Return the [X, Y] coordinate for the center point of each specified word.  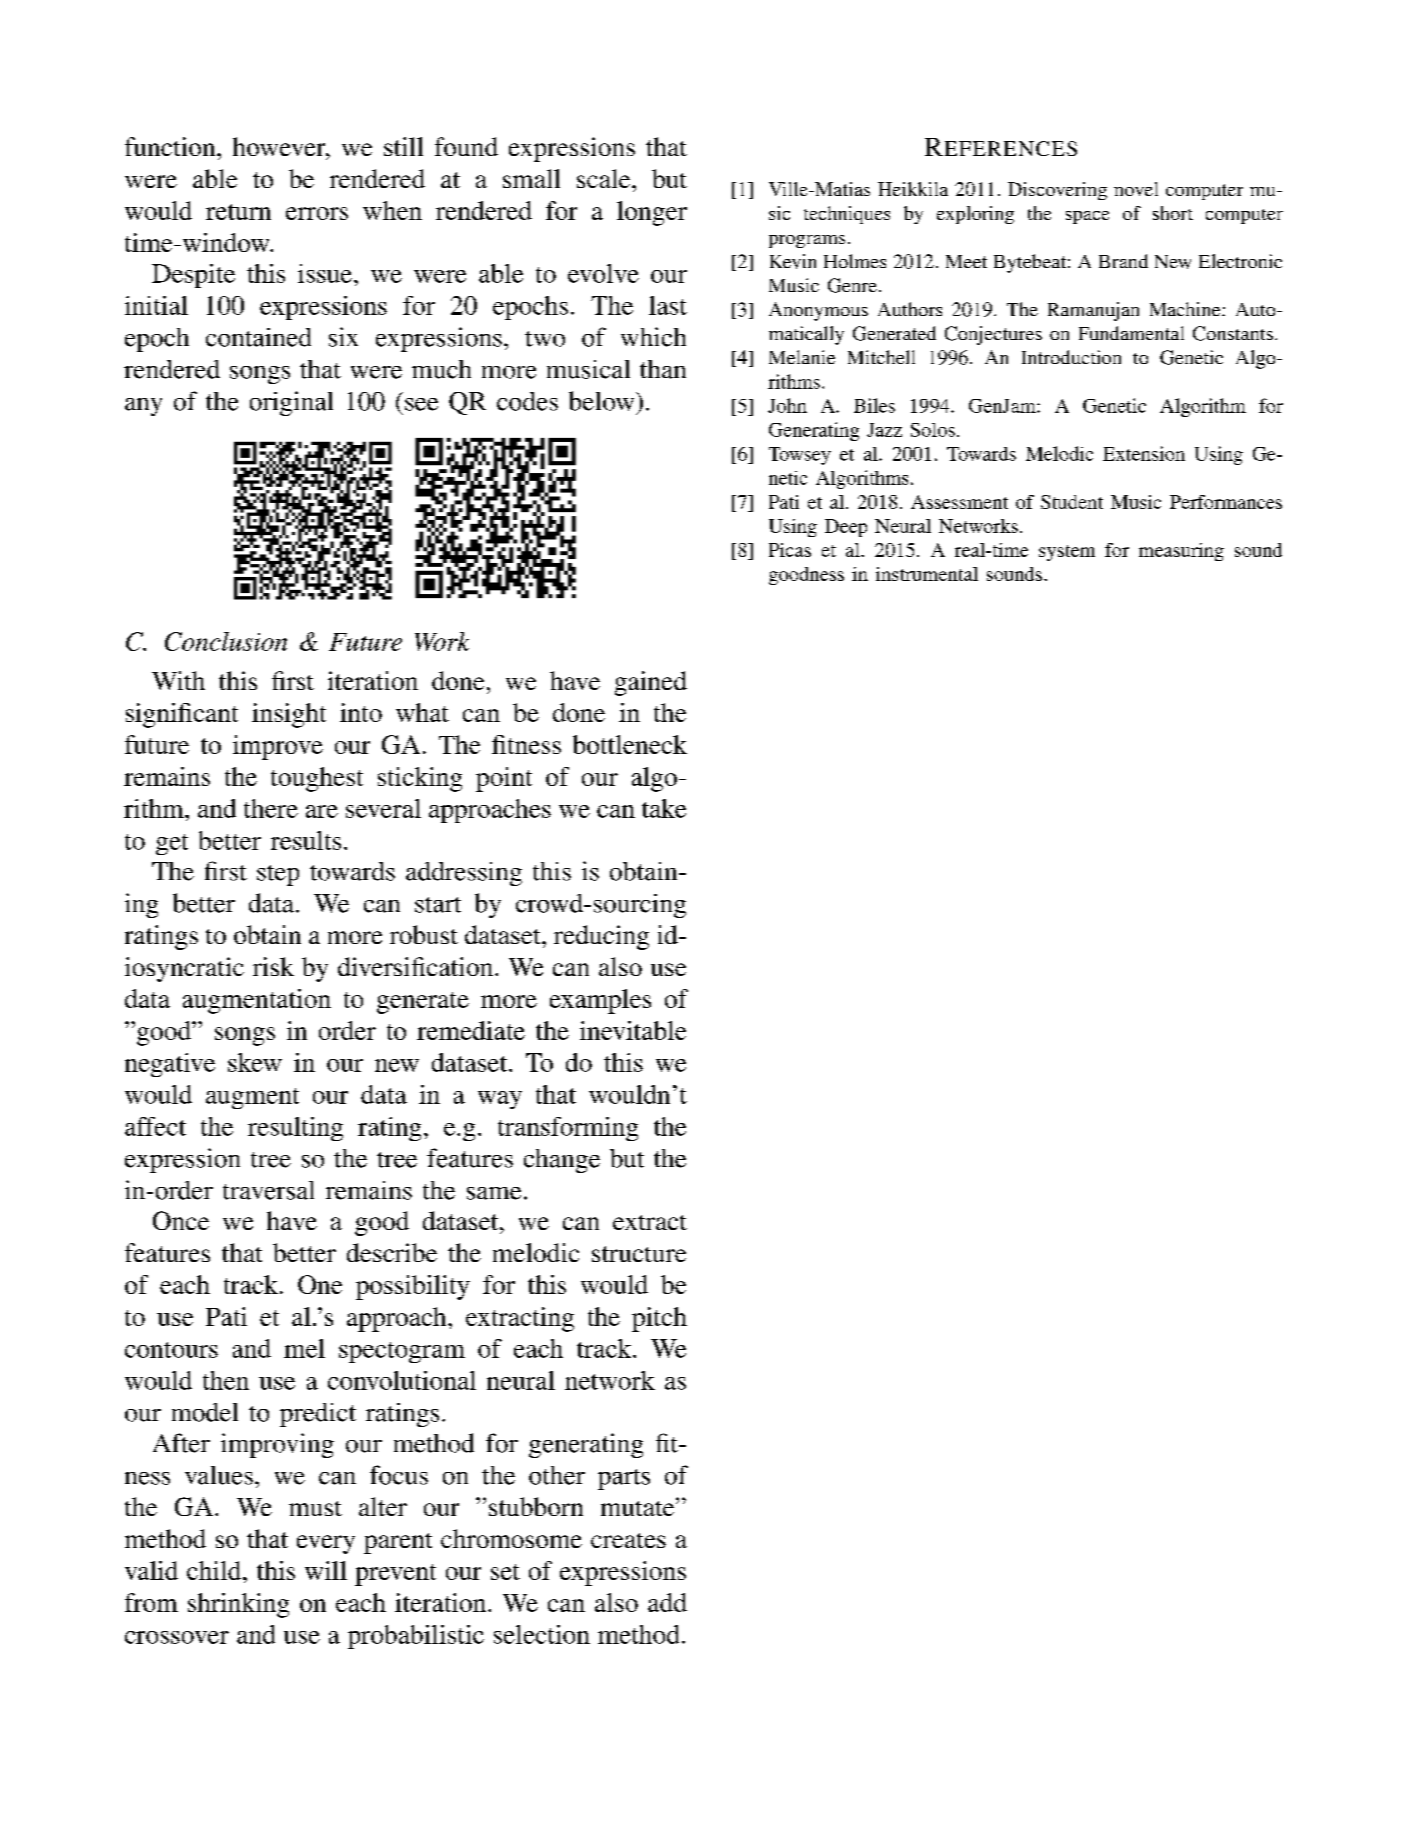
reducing [601, 937]
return [238, 212]
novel [1136, 189]
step [278, 875]
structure [639, 1254]
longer [652, 213]
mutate [639, 1507]
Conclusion [226, 641]
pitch [659, 1319]
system [1067, 553]
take [664, 808]
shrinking [238, 1605]
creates [628, 1540]
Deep [846, 528]
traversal [268, 1190]
